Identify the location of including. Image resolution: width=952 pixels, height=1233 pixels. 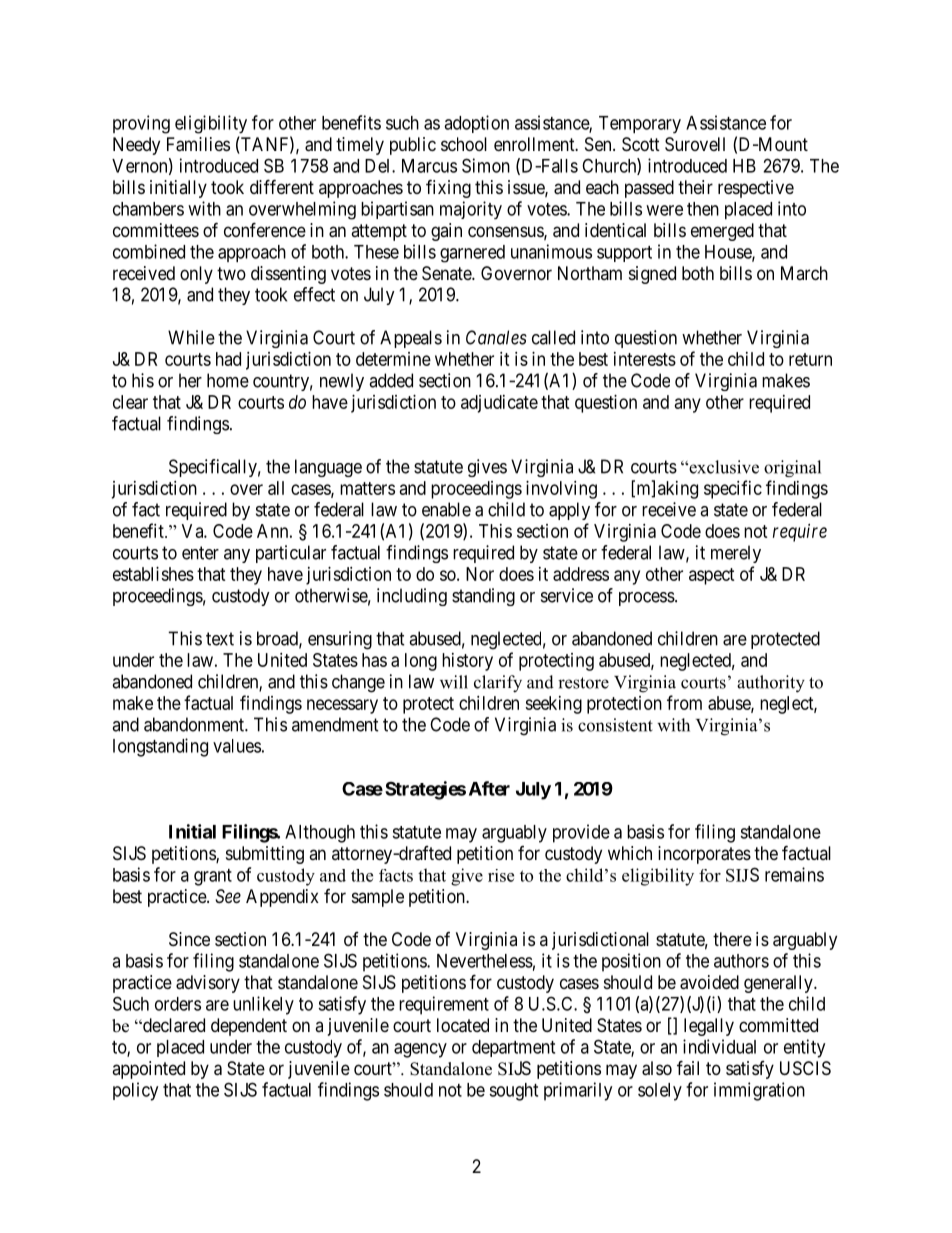
(412, 597).
